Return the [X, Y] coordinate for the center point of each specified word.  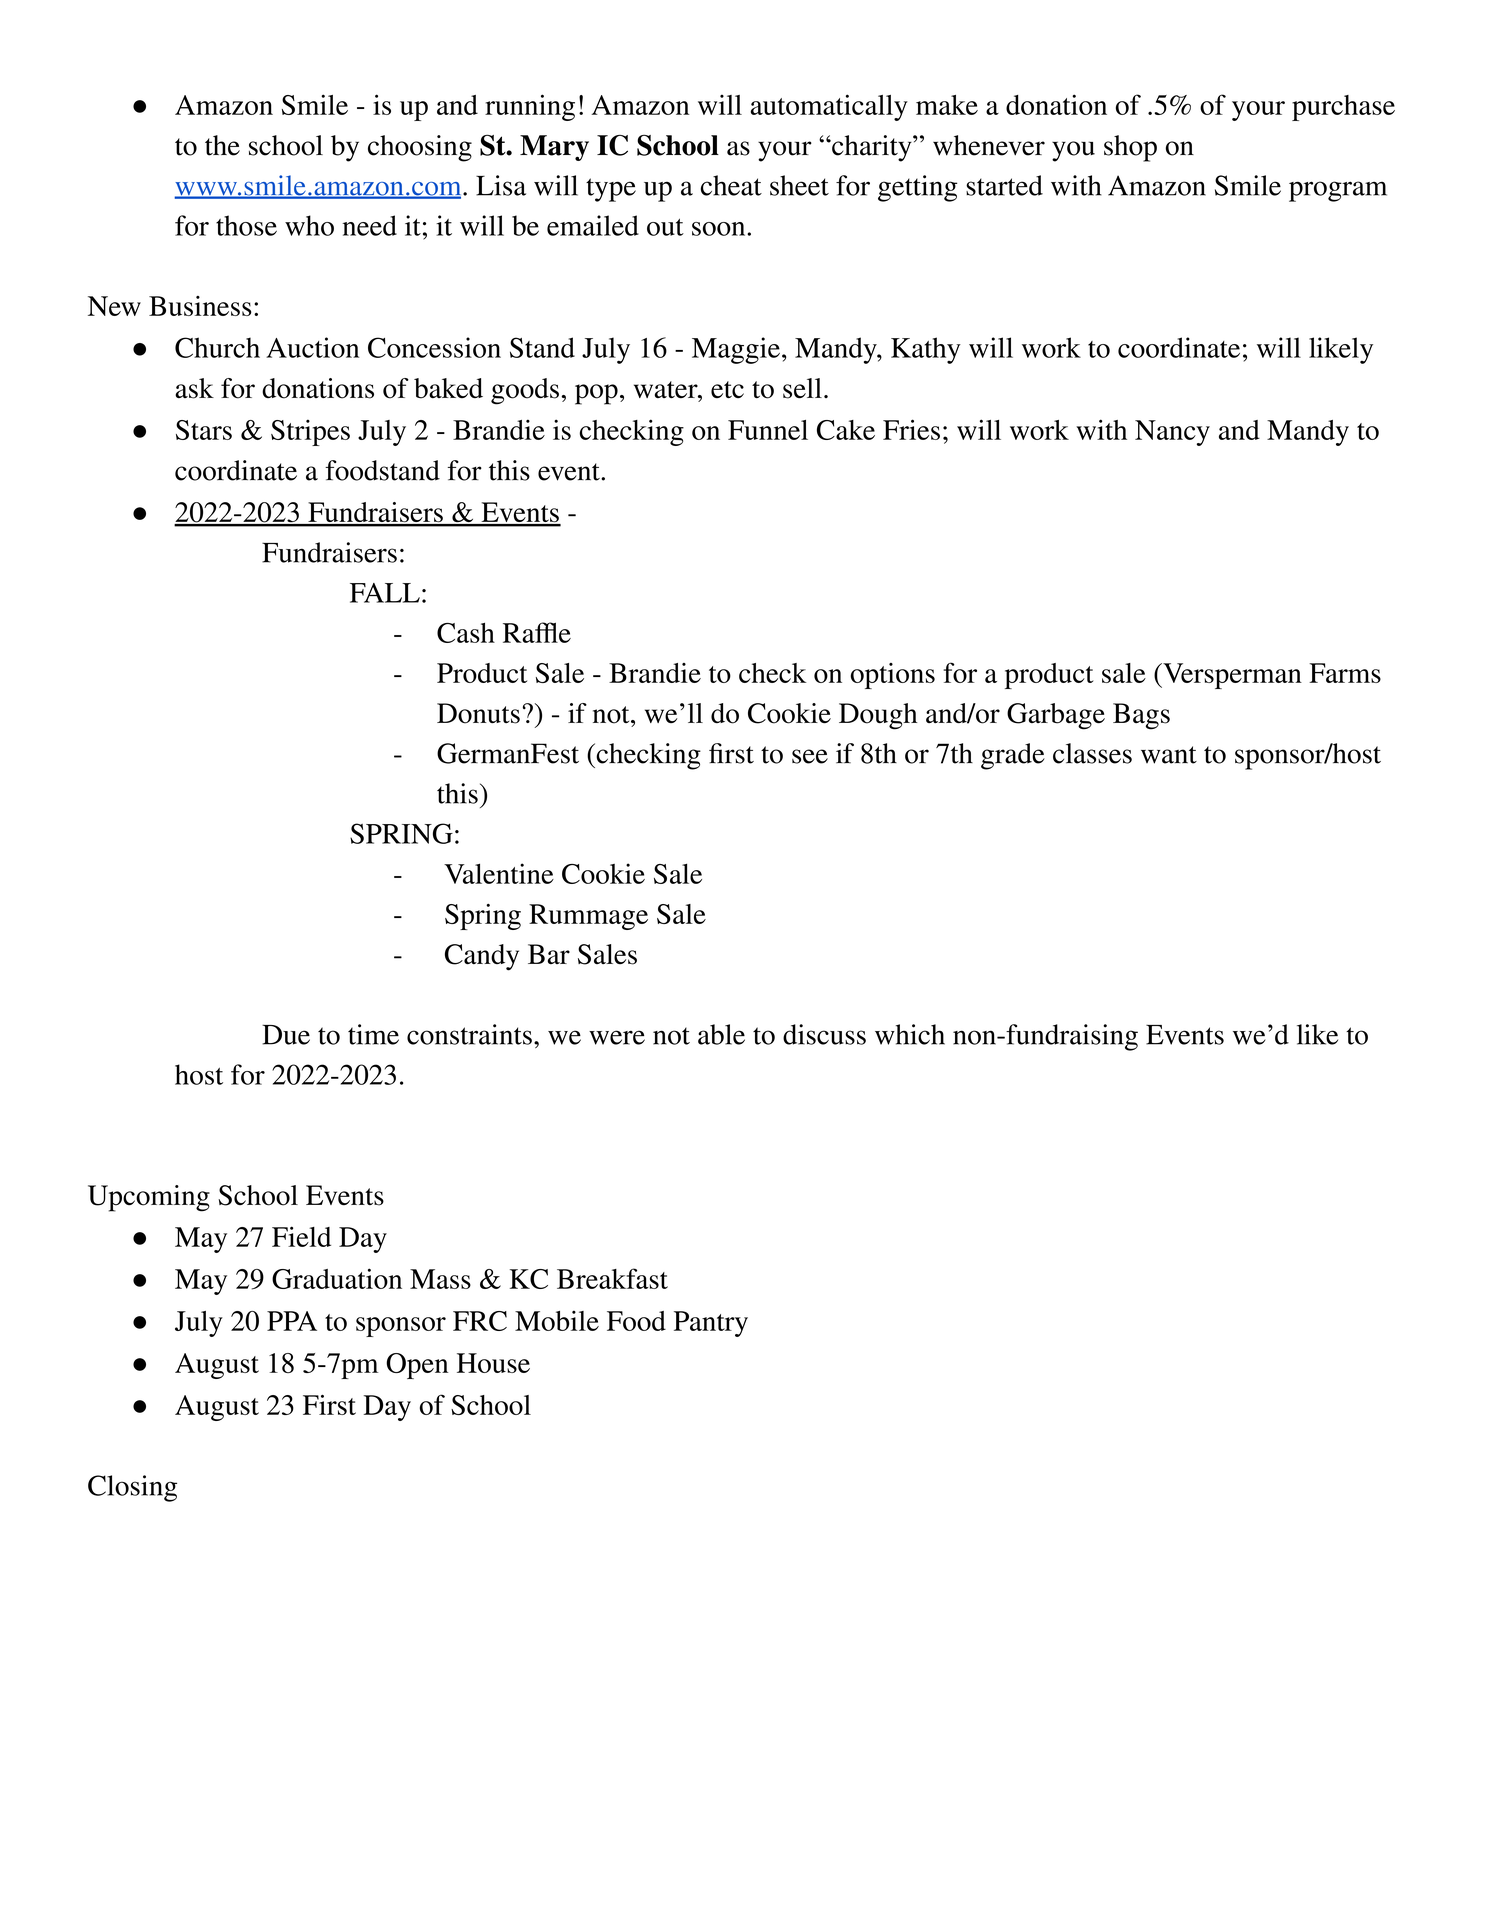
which [910, 1034]
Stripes [310, 432]
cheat [731, 185]
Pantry [711, 1324]
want [1169, 755]
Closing [132, 1488]
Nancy [1172, 433]
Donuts [478, 713]
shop [1130, 148]
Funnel [768, 430]
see [810, 756]
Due [286, 1034]
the [222, 145]
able [721, 1034]
